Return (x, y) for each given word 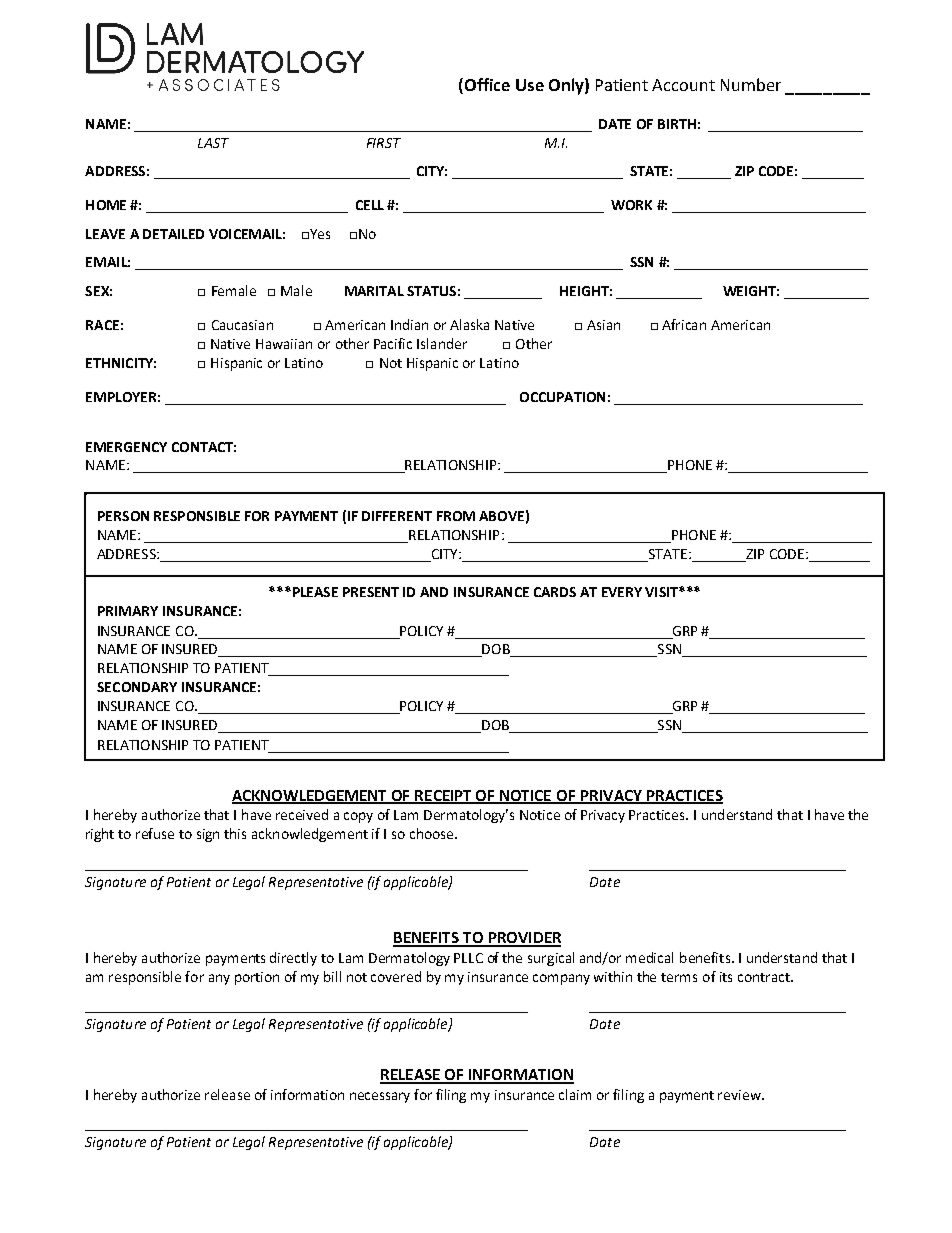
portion (257, 978)
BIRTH (677, 124)
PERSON (123, 516)
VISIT (662, 592)
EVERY (622, 592)
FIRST (384, 143)
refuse (155, 833)
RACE (102, 325)
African (684, 324)
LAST (213, 143)
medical (649, 957)
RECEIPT (444, 796)
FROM (456, 516)
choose (431, 833)
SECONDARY (137, 687)
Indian (409, 324)
